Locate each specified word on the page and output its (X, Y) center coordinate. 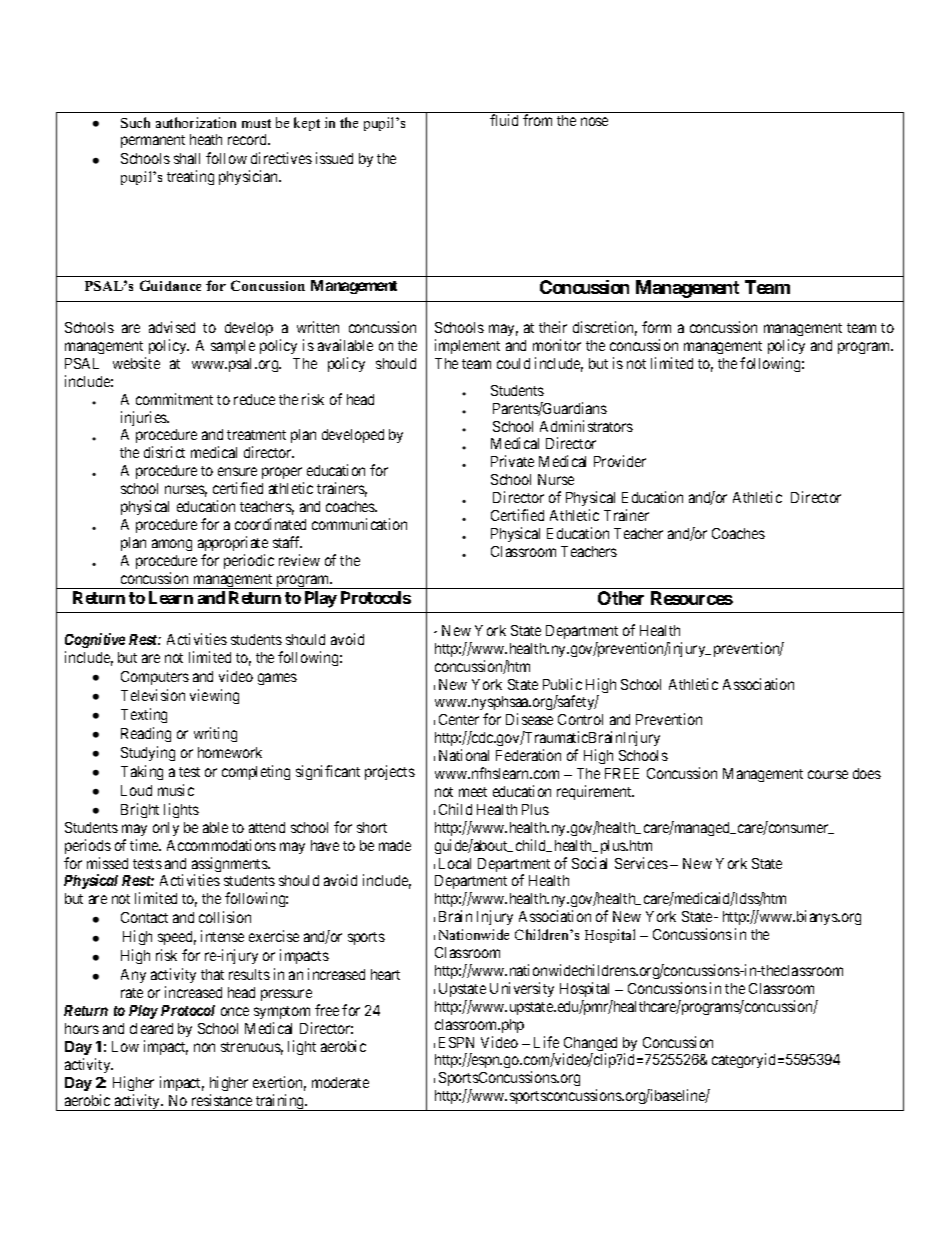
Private (512, 461)
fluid (504, 120)
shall (187, 158)
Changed (590, 1045)
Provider (620, 461)
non (204, 1047)
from (537, 120)
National (464, 755)
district (164, 452)
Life (546, 1042)
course (828, 774)
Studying (148, 753)
